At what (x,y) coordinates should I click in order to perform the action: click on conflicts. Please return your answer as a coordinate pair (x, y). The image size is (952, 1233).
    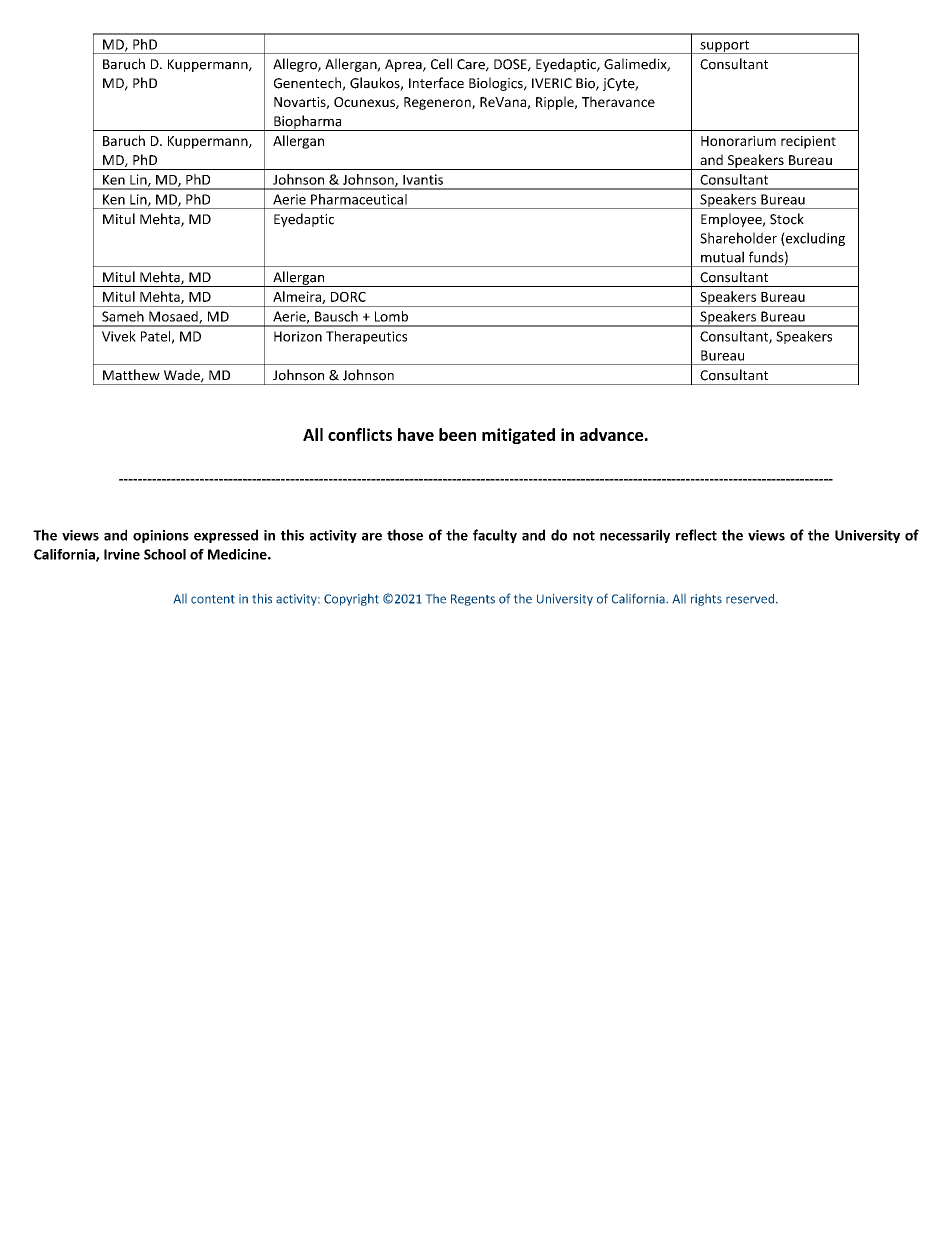
    Looking at the image, I should click on (360, 434).
